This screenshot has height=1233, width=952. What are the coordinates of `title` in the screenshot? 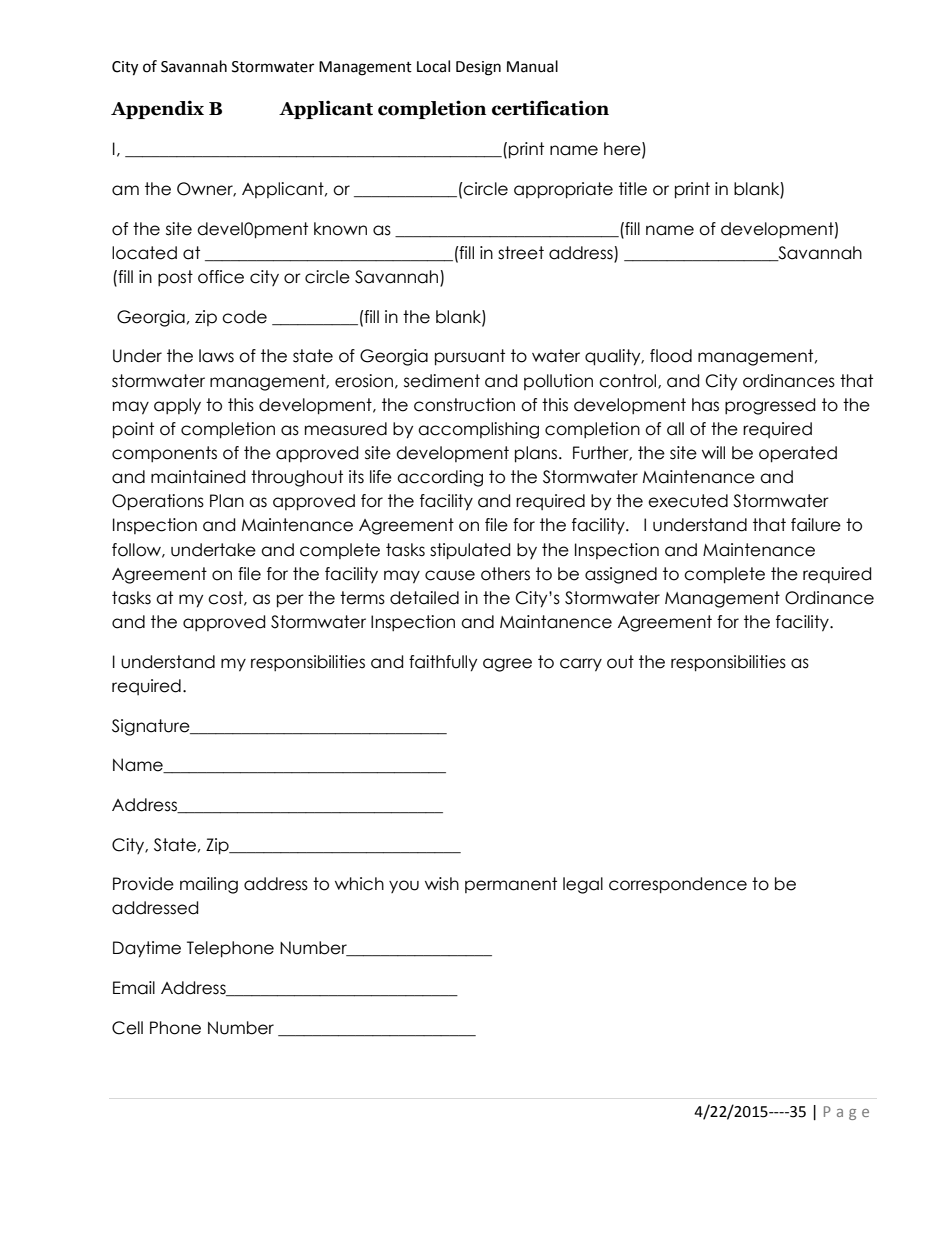 It's located at (633, 189).
